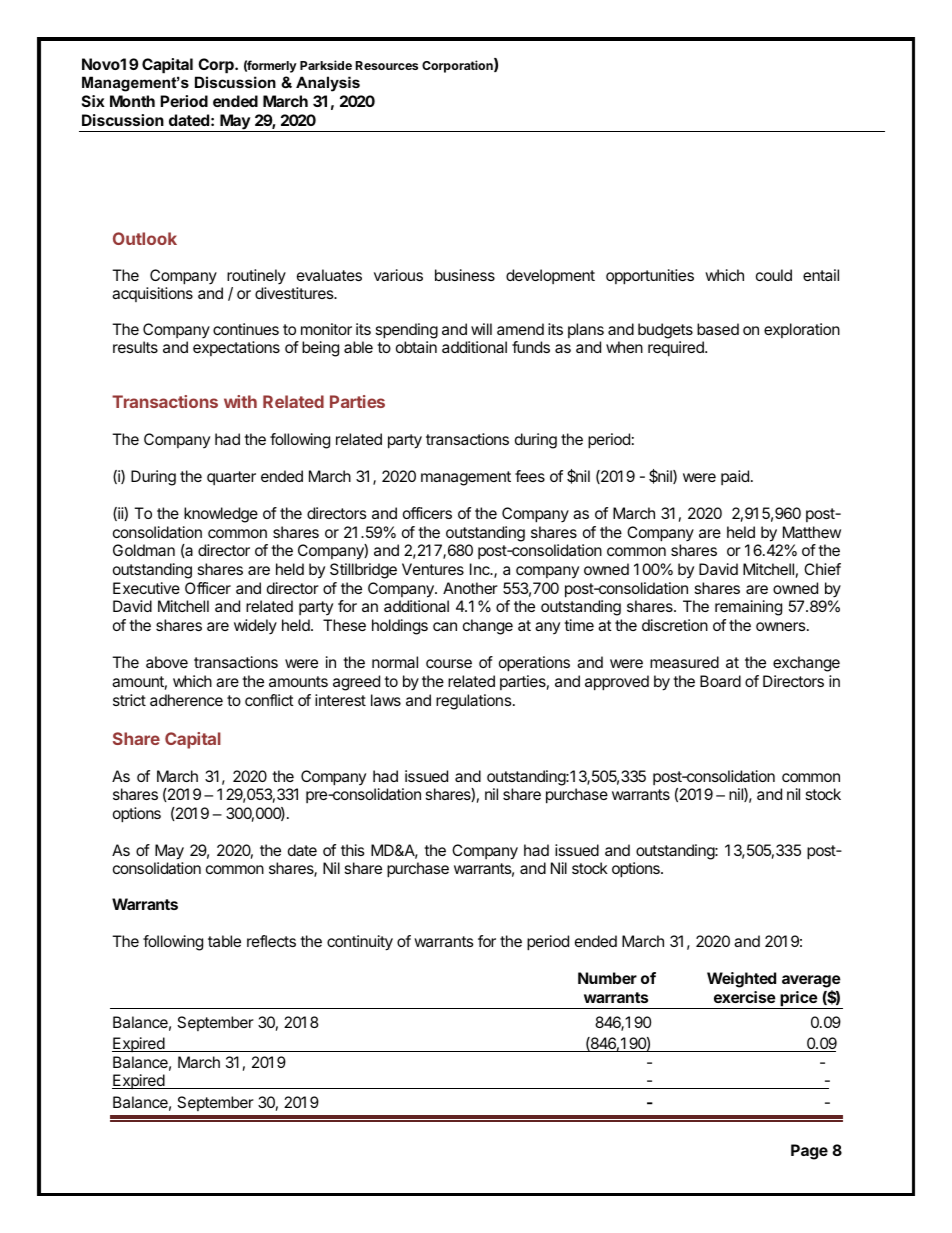  Describe the element at coordinates (132, 101) in the screenshot. I see `Month` at that location.
